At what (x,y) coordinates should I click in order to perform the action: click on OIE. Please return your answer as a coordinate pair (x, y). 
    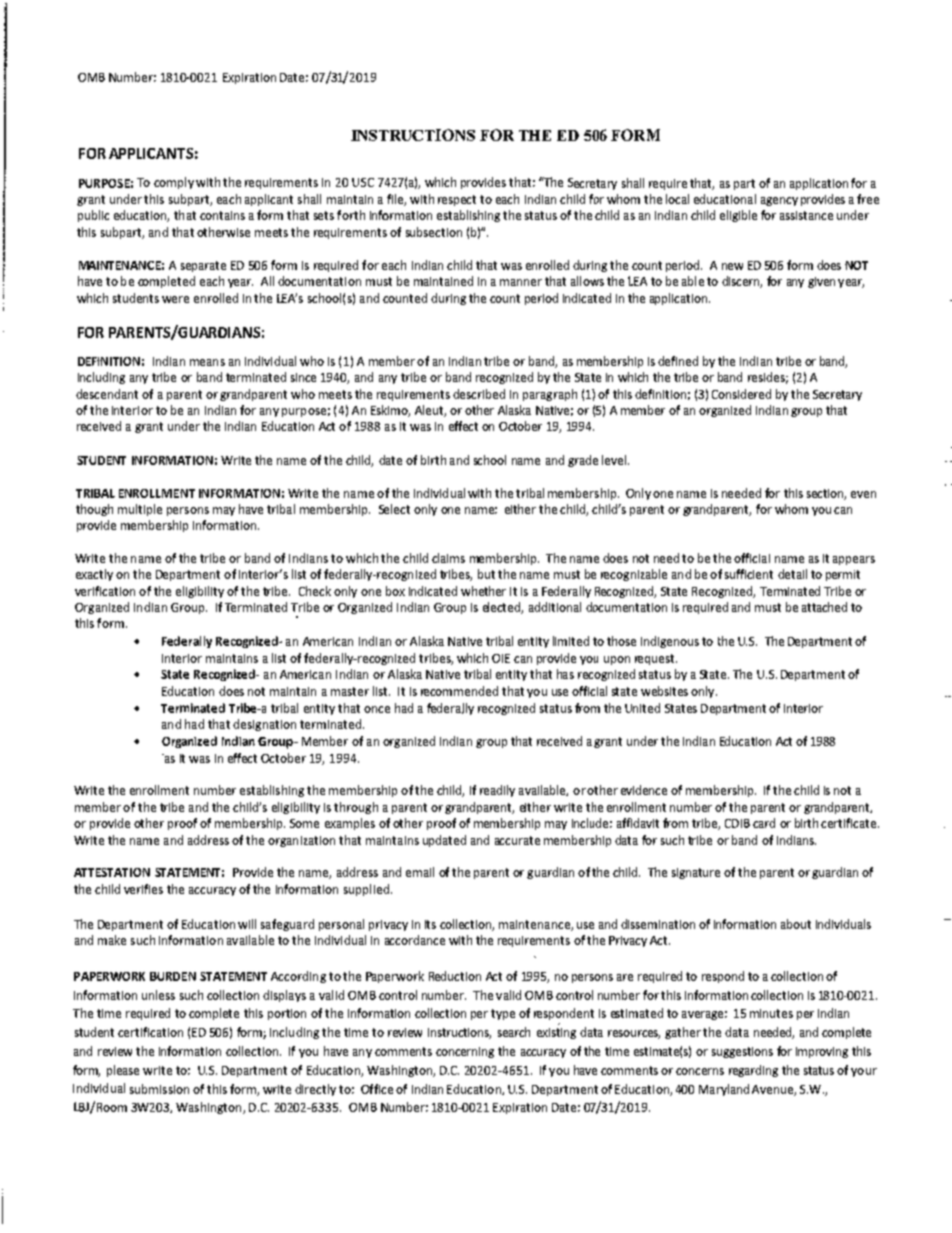
    Looking at the image, I should click on (501, 658).
